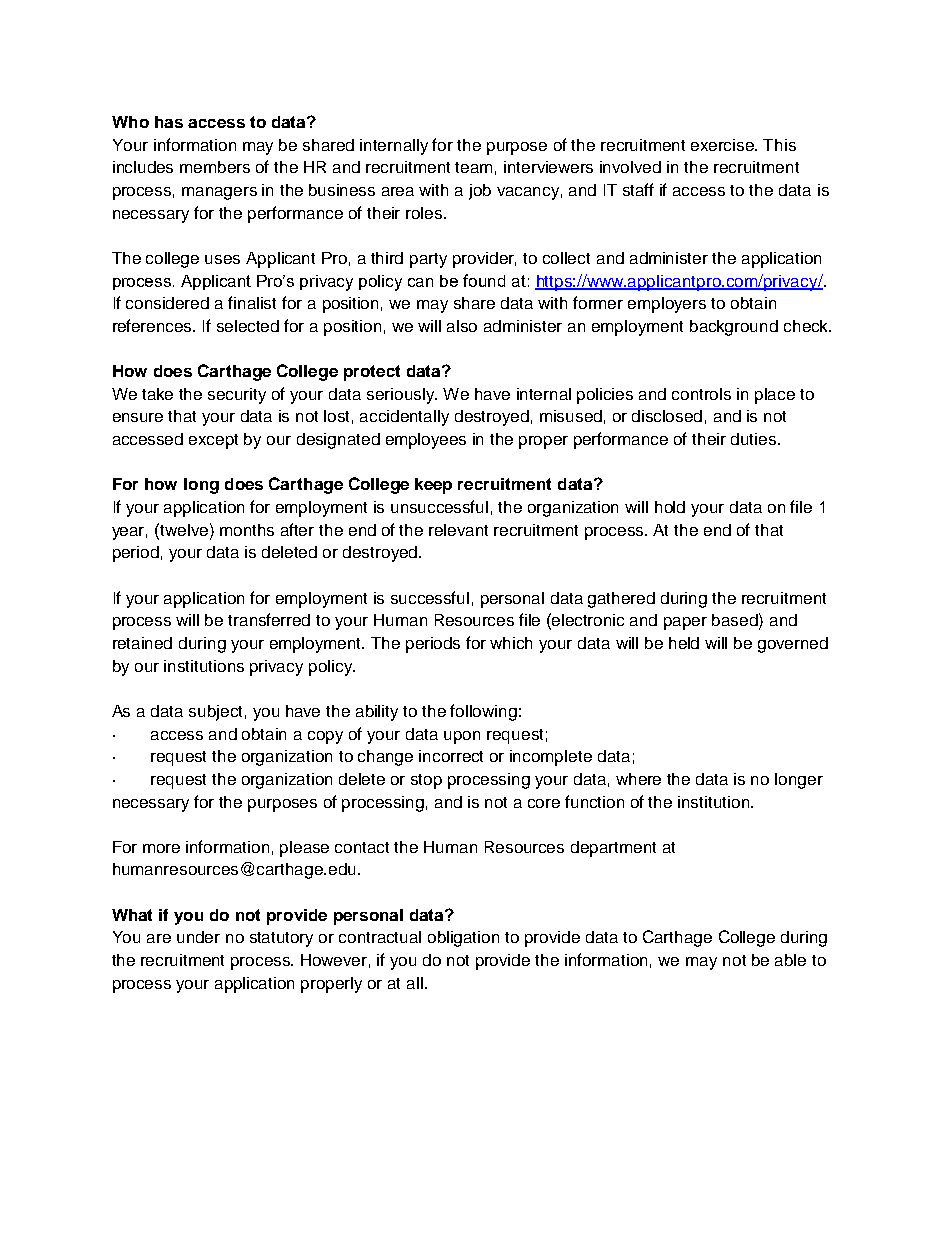 This screenshot has width=952, height=1233. I want to click on subject, so click(215, 713).
